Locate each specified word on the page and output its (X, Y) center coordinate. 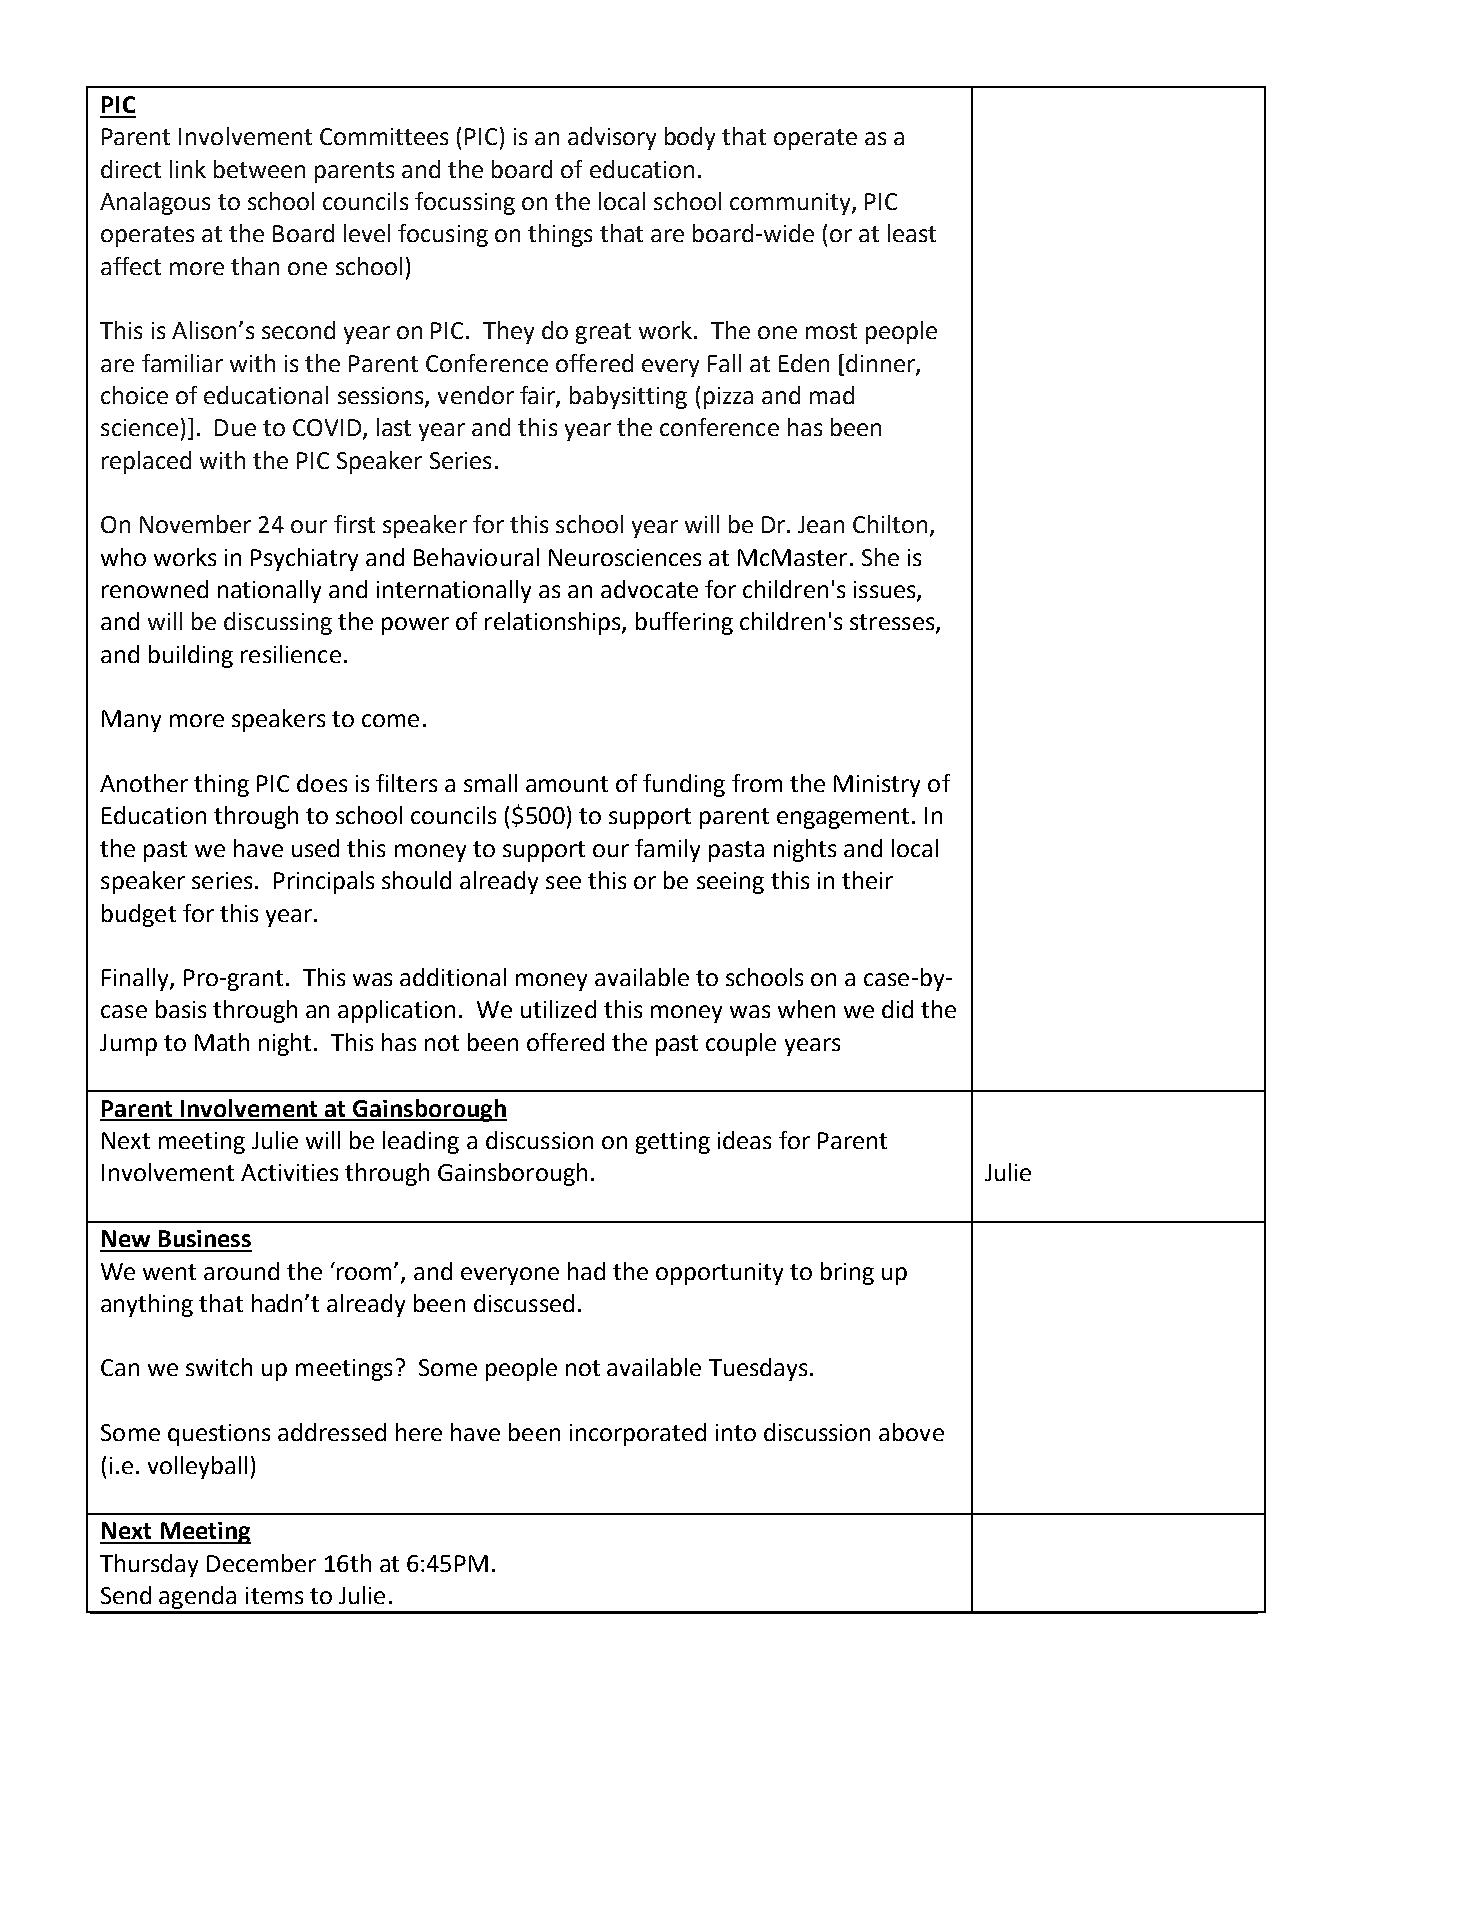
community (791, 204)
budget (139, 915)
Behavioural (476, 557)
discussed (524, 1303)
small (490, 783)
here (419, 1432)
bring (847, 1273)
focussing (465, 203)
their (867, 880)
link (188, 169)
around (241, 1271)
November (195, 524)
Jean (821, 524)
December (261, 1563)
